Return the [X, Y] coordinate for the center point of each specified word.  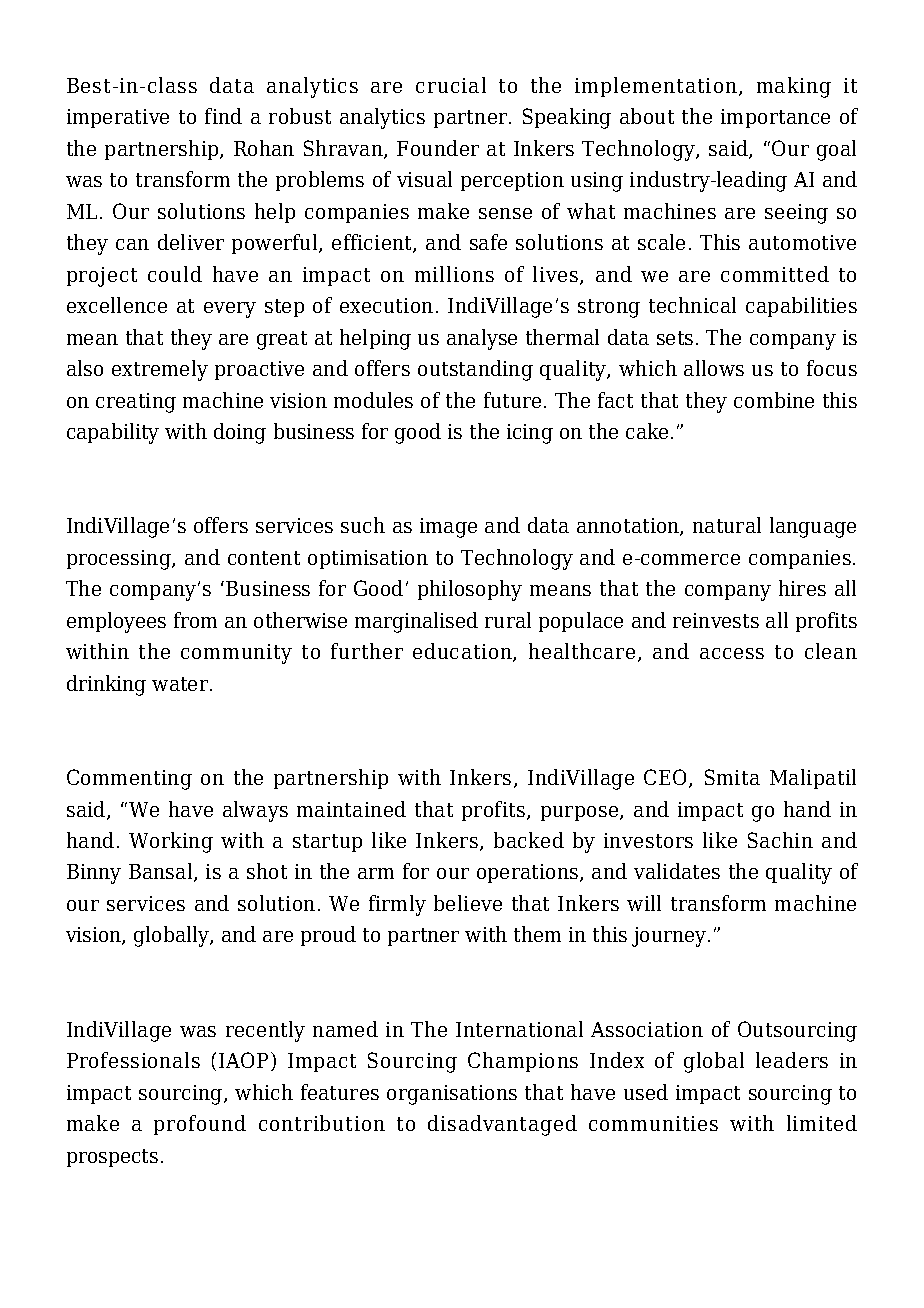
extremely [160, 370]
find [223, 116]
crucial [451, 85]
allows [714, 368]
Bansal [162, 872]
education [463, 652]
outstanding [475, 370]
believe [468, 903]
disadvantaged [502, 1125]
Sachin [780, 840]
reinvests [716, 620]
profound [200, 1125]
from [195, 620]
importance [775, 118]
